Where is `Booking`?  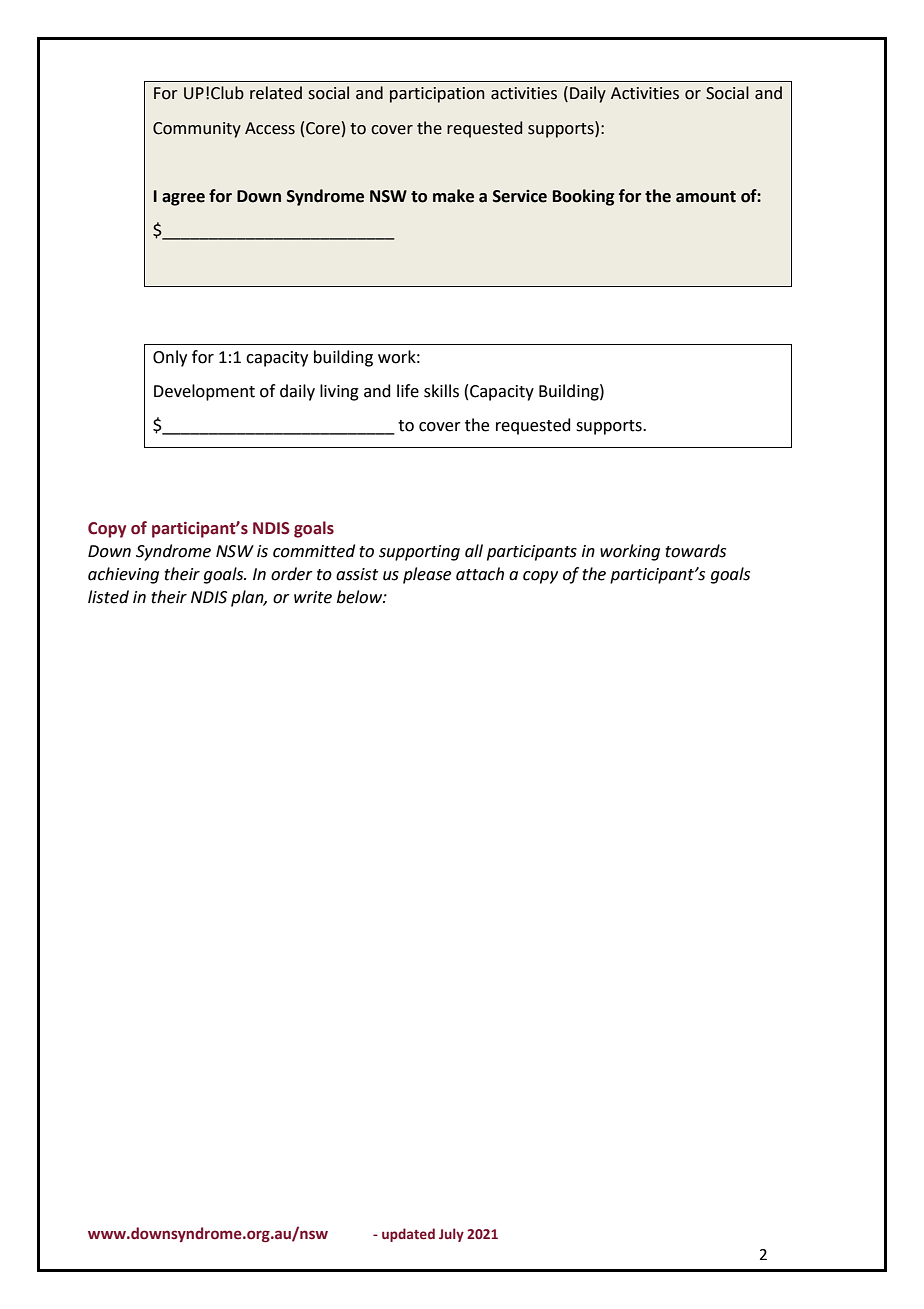 Booking is located at coordinates (583, 197).
